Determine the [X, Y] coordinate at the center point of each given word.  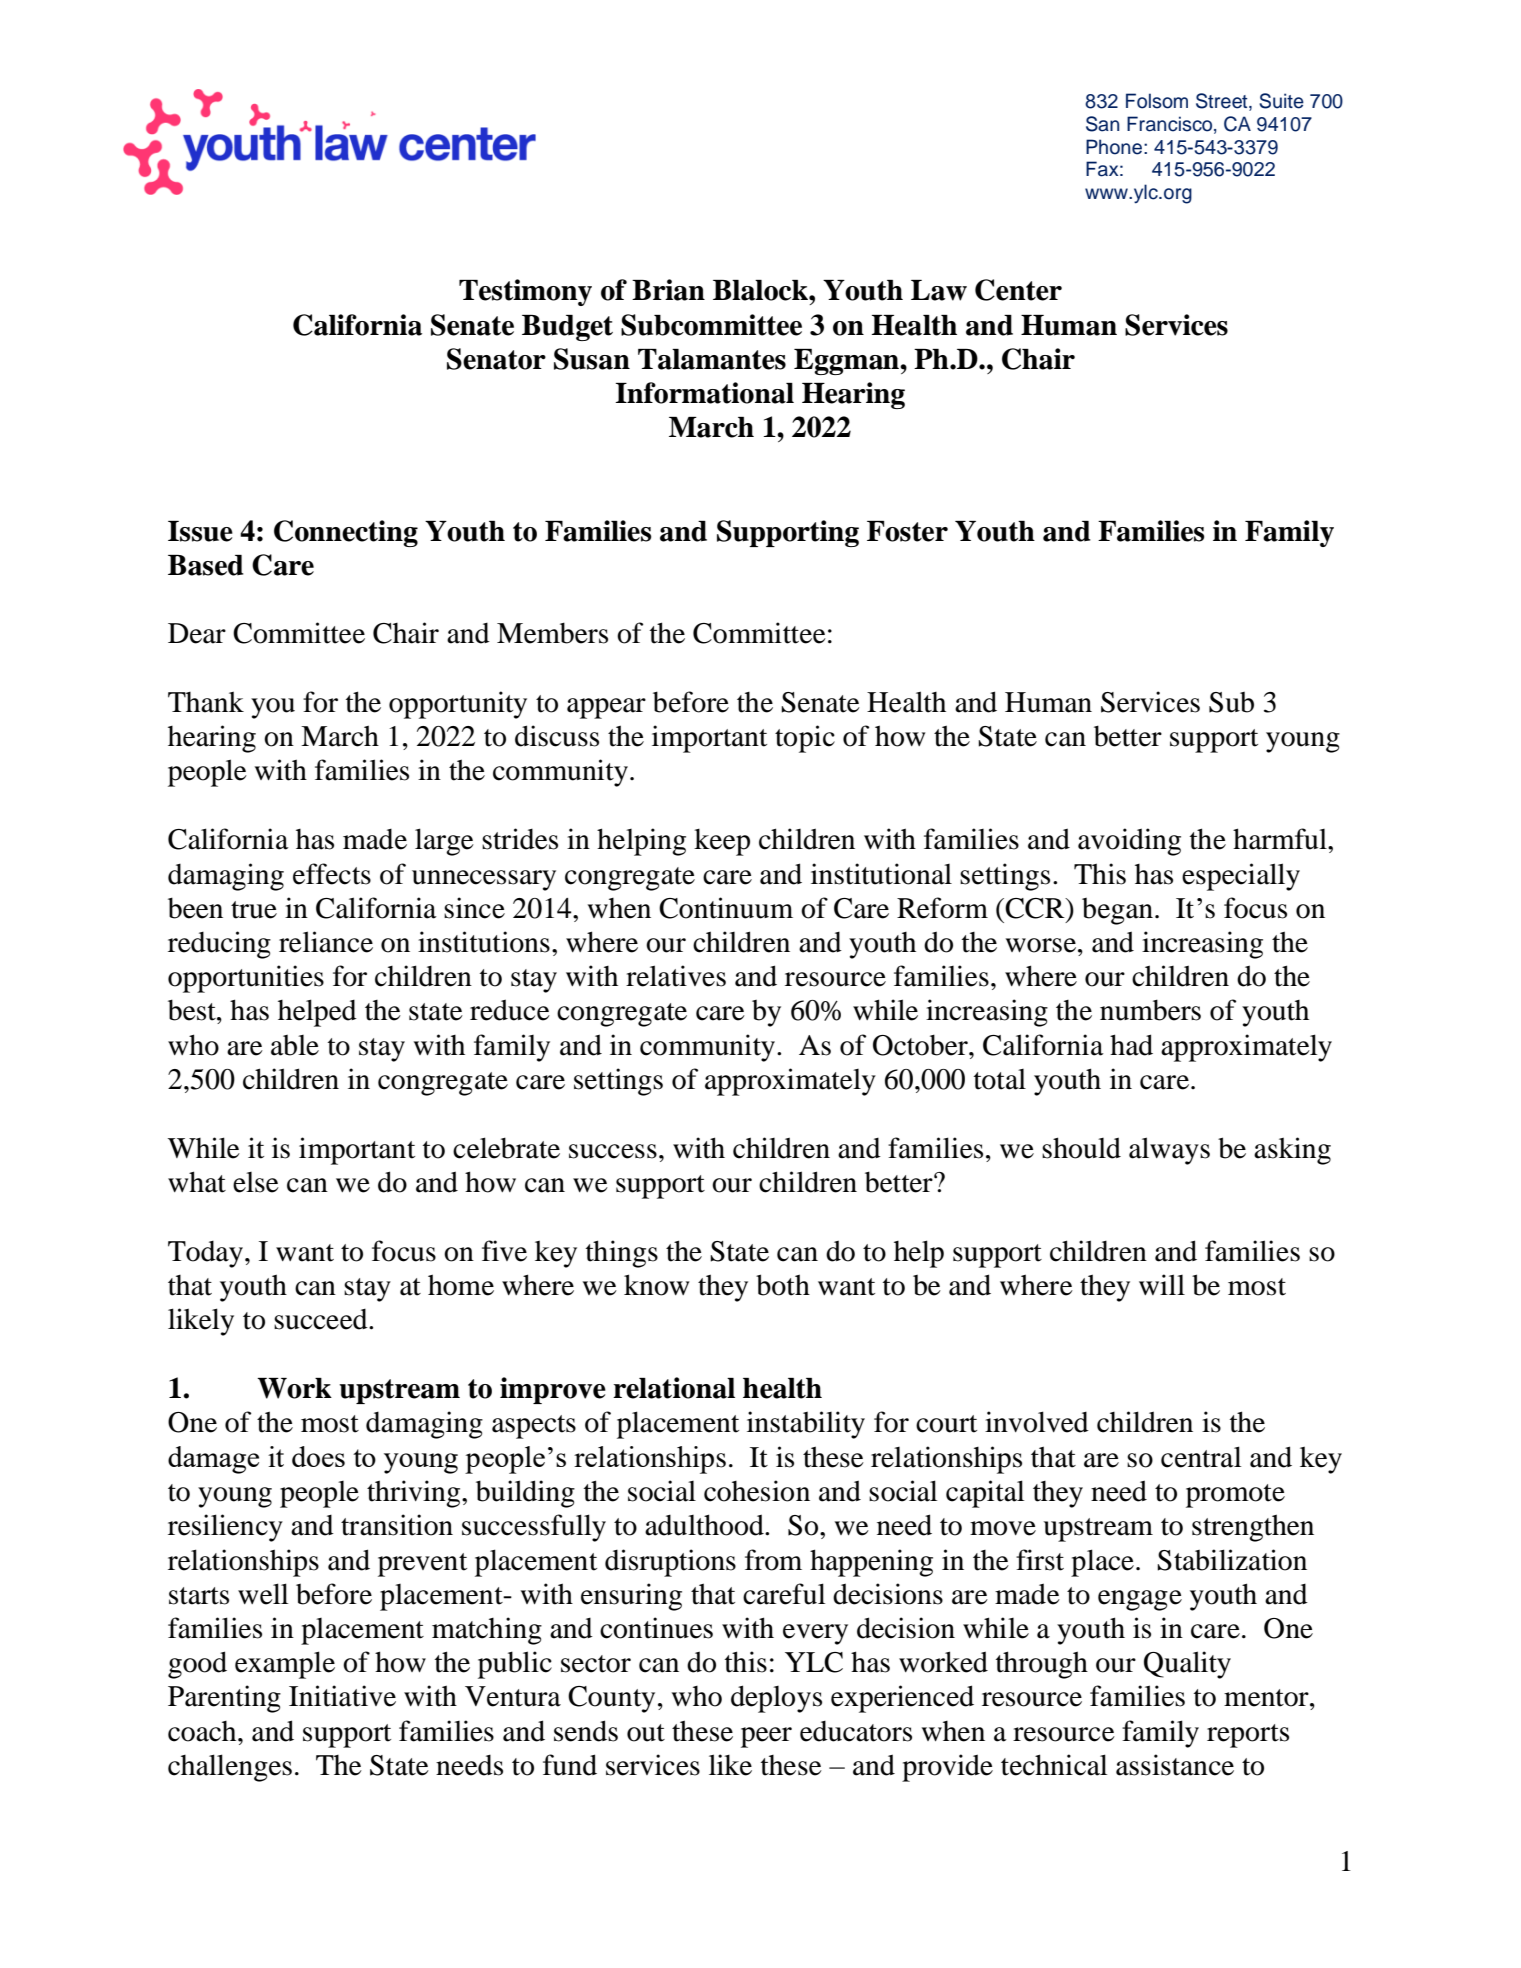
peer [766, 1737]
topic [805, 739]
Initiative [342, 1696]
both [783, 1285]
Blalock [761, 290]
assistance [1175, 1765]
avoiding [1129, 842]
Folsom [1157, 101]
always [1169, 1151]
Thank [206, 702]
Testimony [525, 292]
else [256, 1182]
